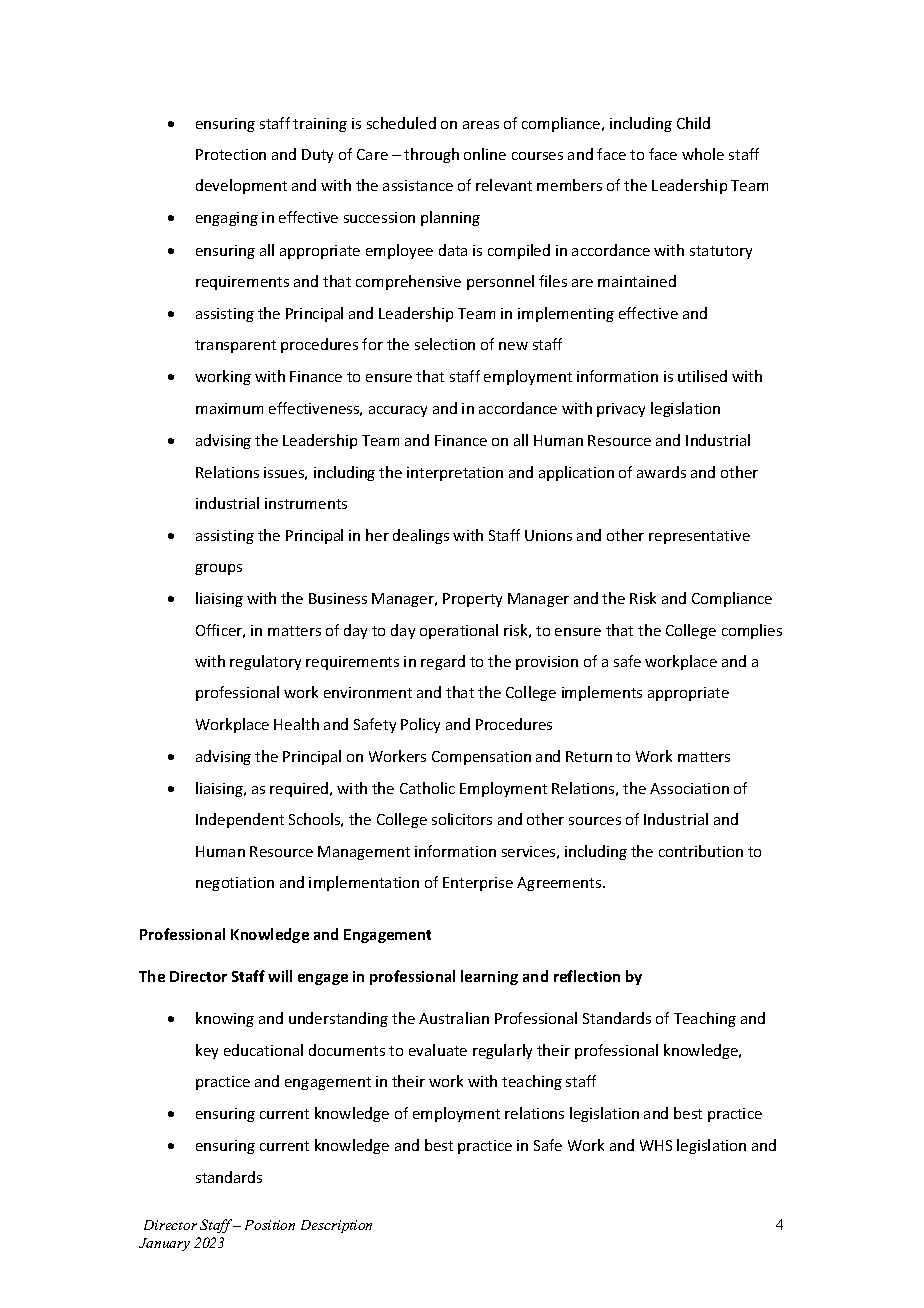 The height and width of the screenshot is (1308, 924). I want to click on negotiation, so click(235, 884).
